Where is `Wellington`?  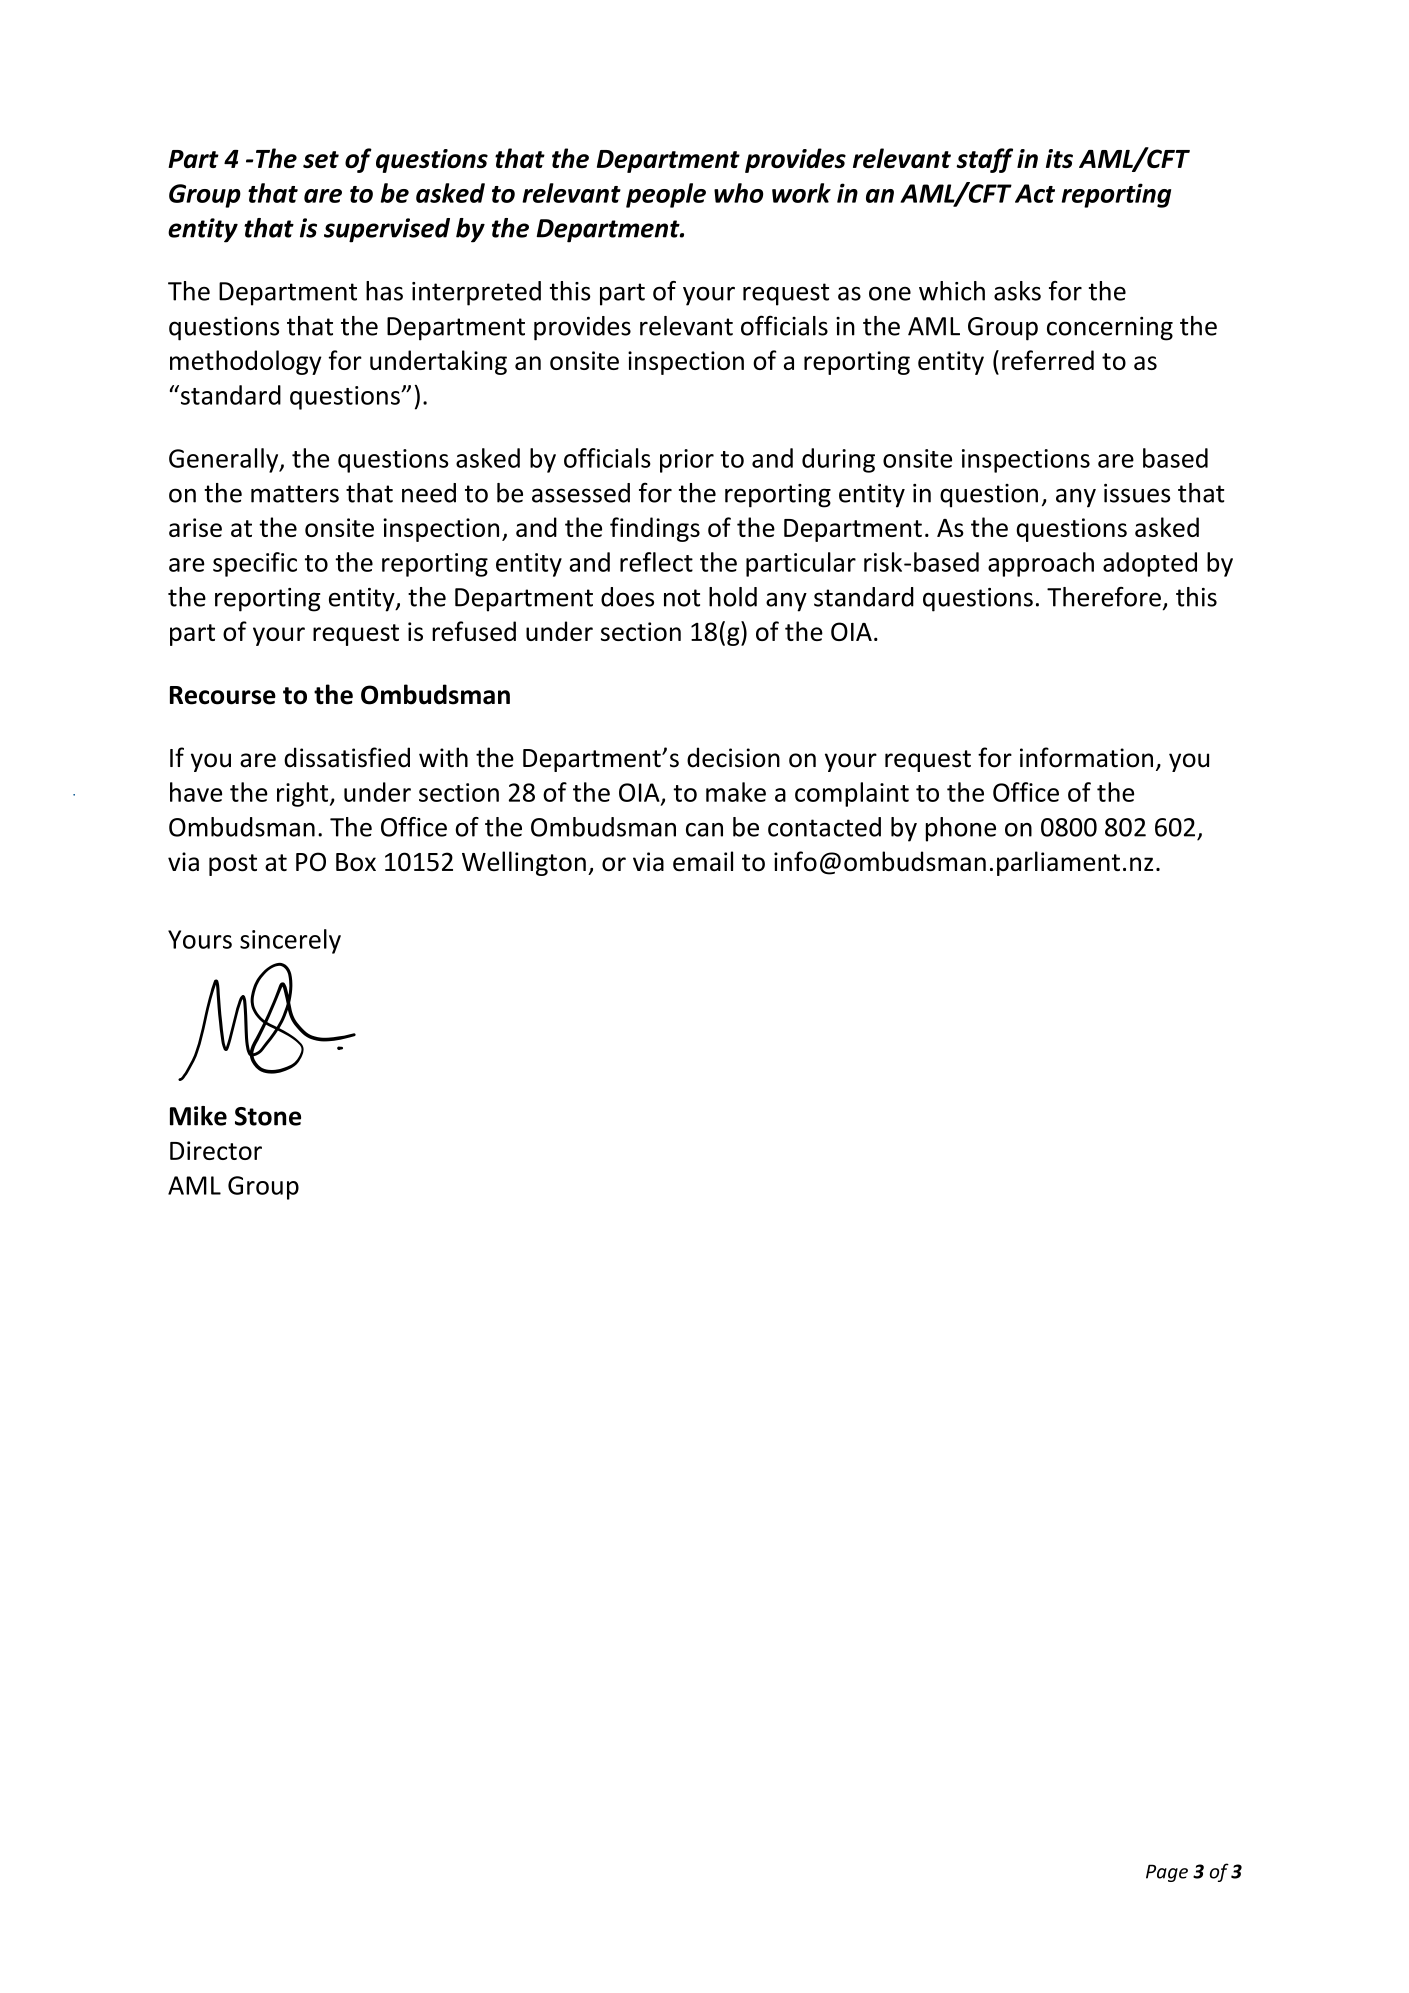
Wellington is located at coordinates (524, 863).
